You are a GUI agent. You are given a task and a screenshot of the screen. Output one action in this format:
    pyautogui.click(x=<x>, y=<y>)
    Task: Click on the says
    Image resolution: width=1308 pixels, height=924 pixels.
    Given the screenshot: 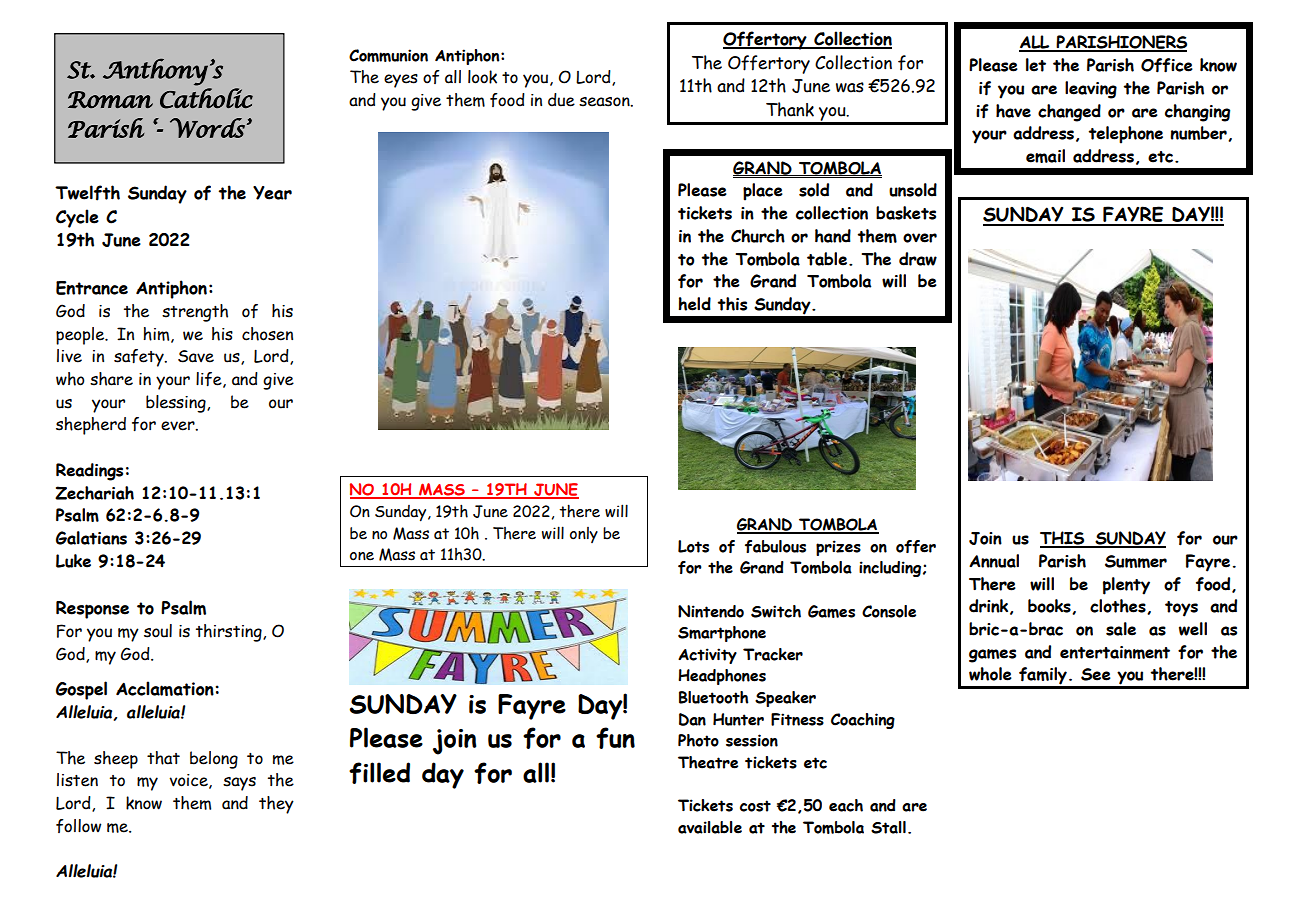 What is the action you would take?
    pyautogui.click(x=239, y=784)
